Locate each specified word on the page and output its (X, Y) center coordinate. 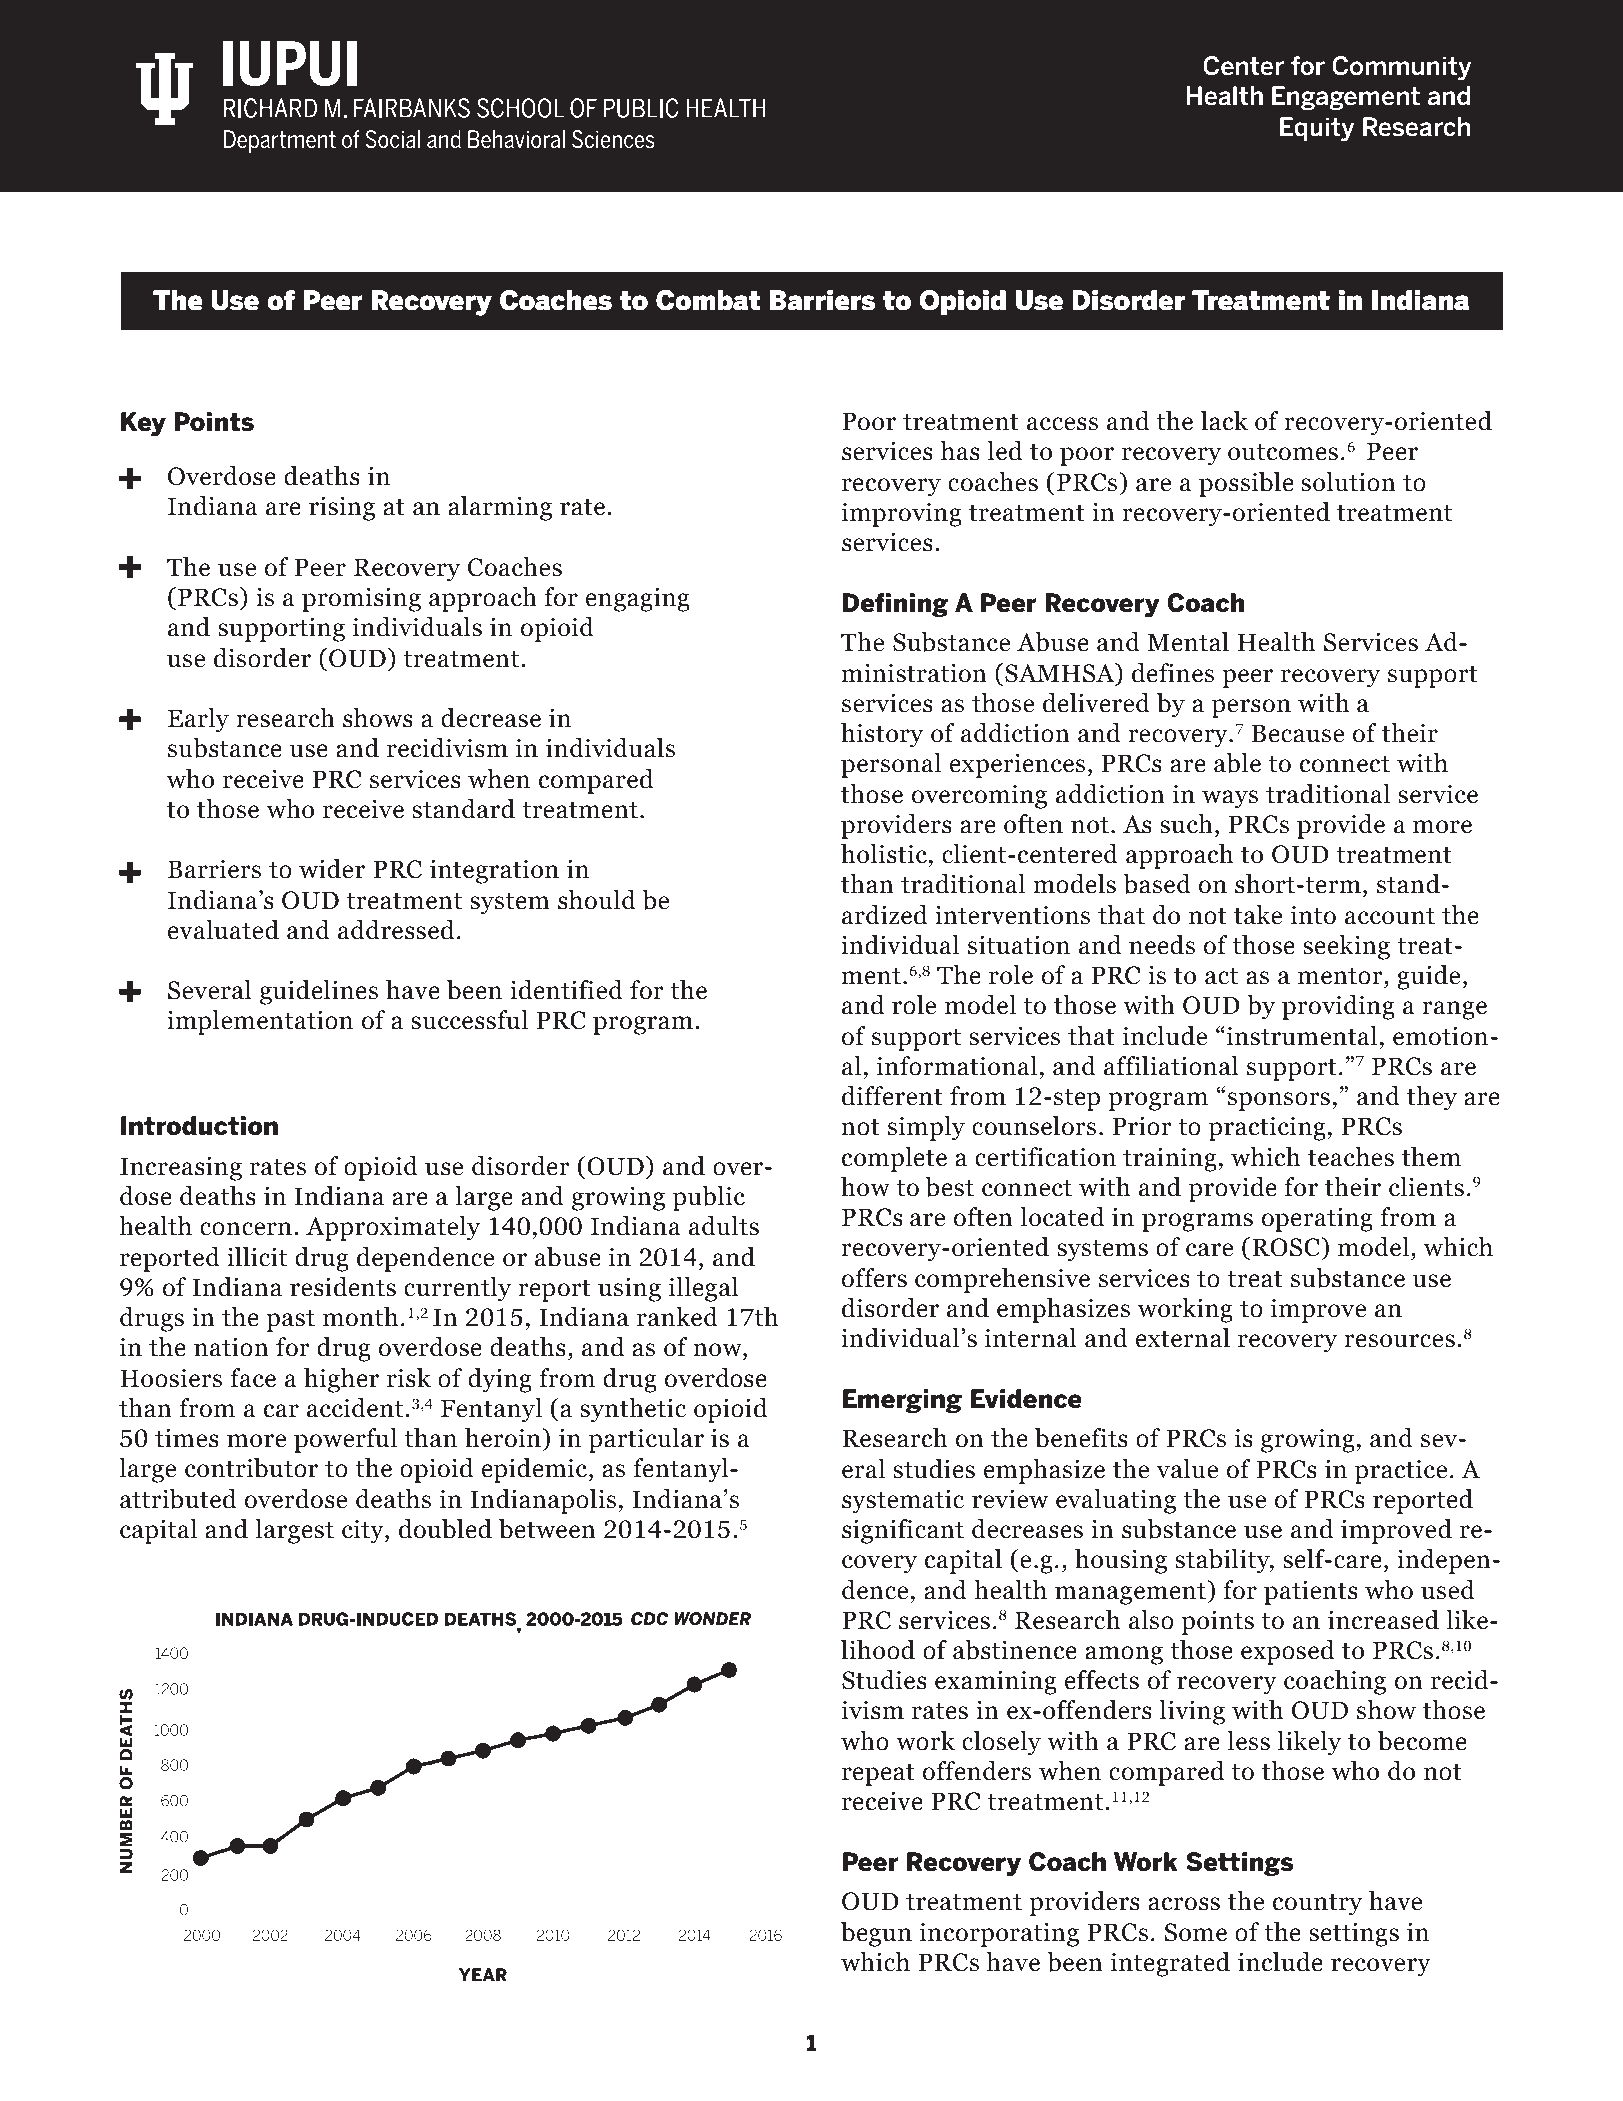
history (882, 735)
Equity (1317, 129)
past (290, 1321)
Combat (708, 300)
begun (876, 1934)
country (1317, 1905)
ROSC (1287, 1247)
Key (143, 424)
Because (1297, 733)
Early (198, 720)
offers (874, 1278)
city (364, 1531)
